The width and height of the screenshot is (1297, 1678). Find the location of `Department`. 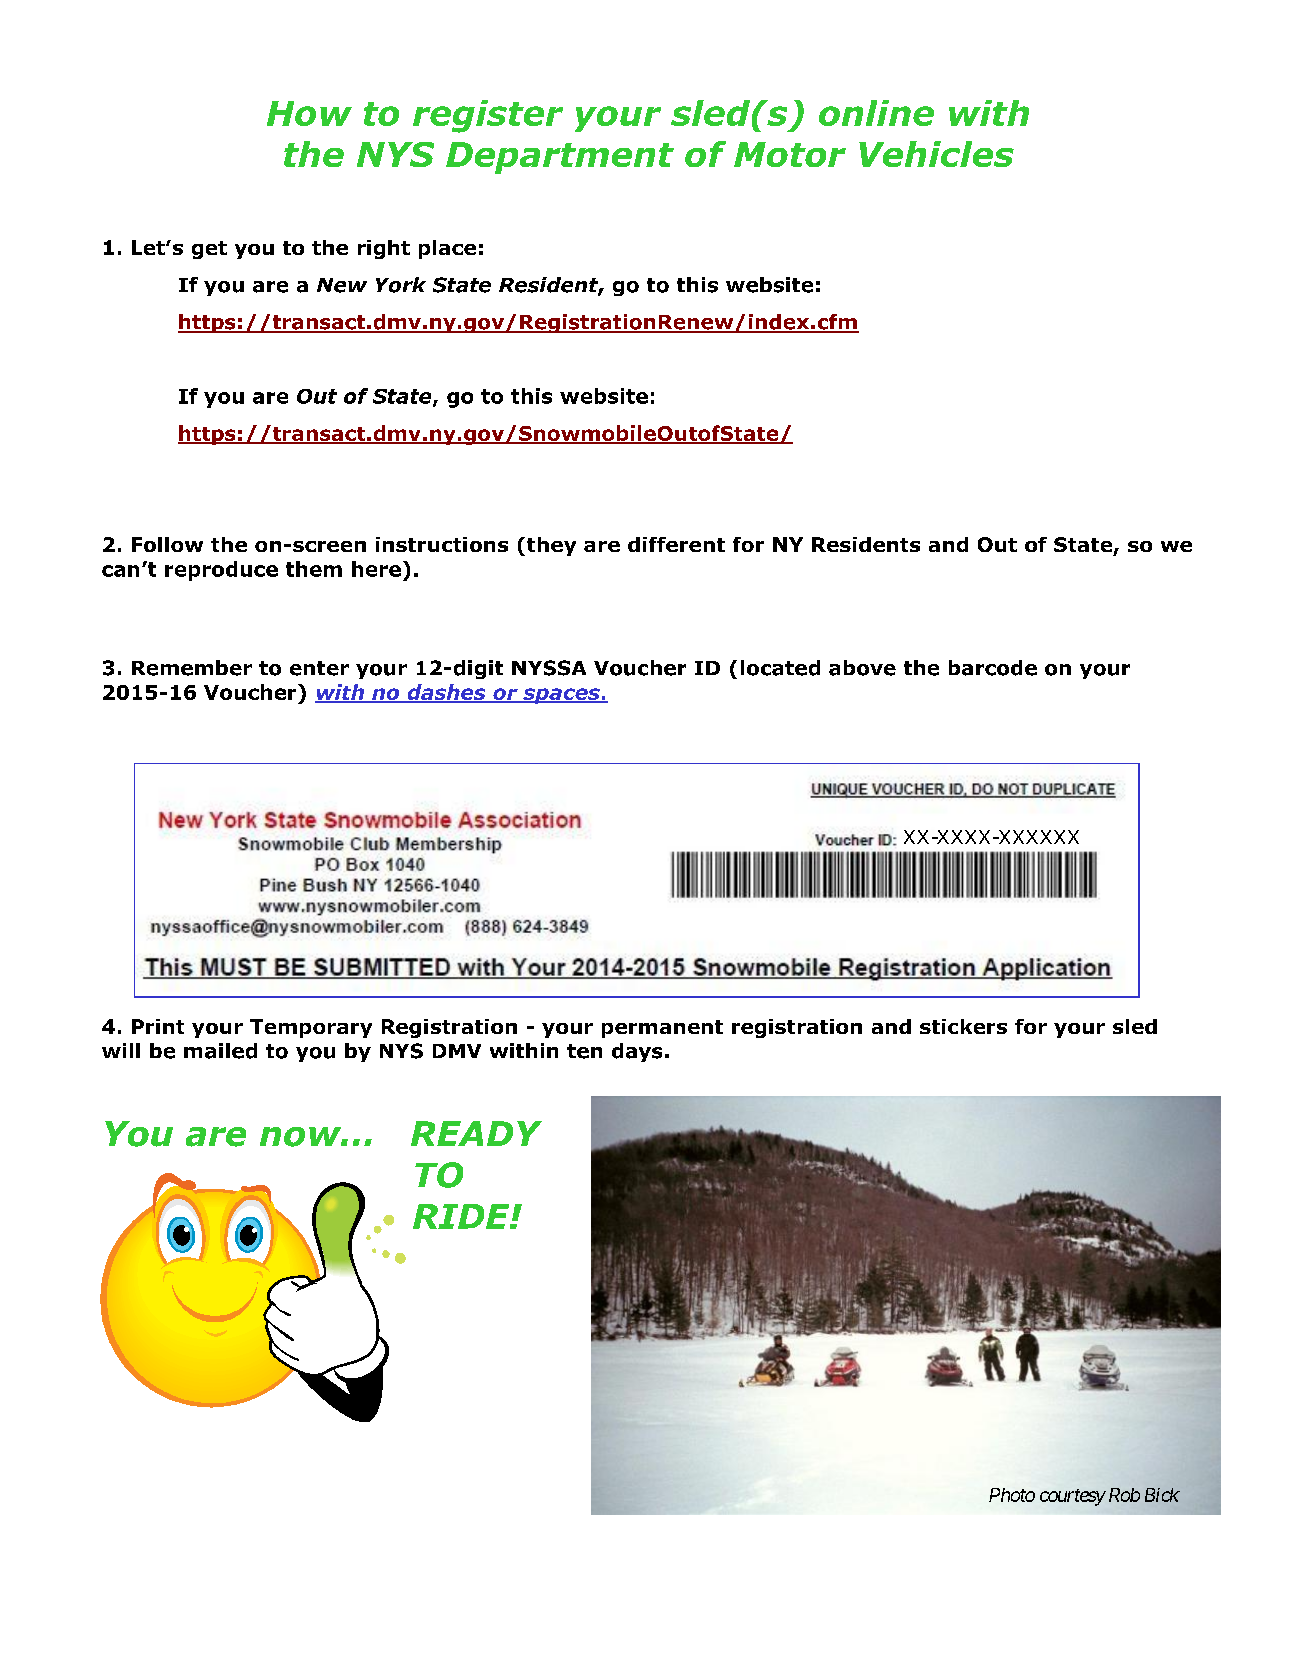

Department is located at coordinates (560, 158).
